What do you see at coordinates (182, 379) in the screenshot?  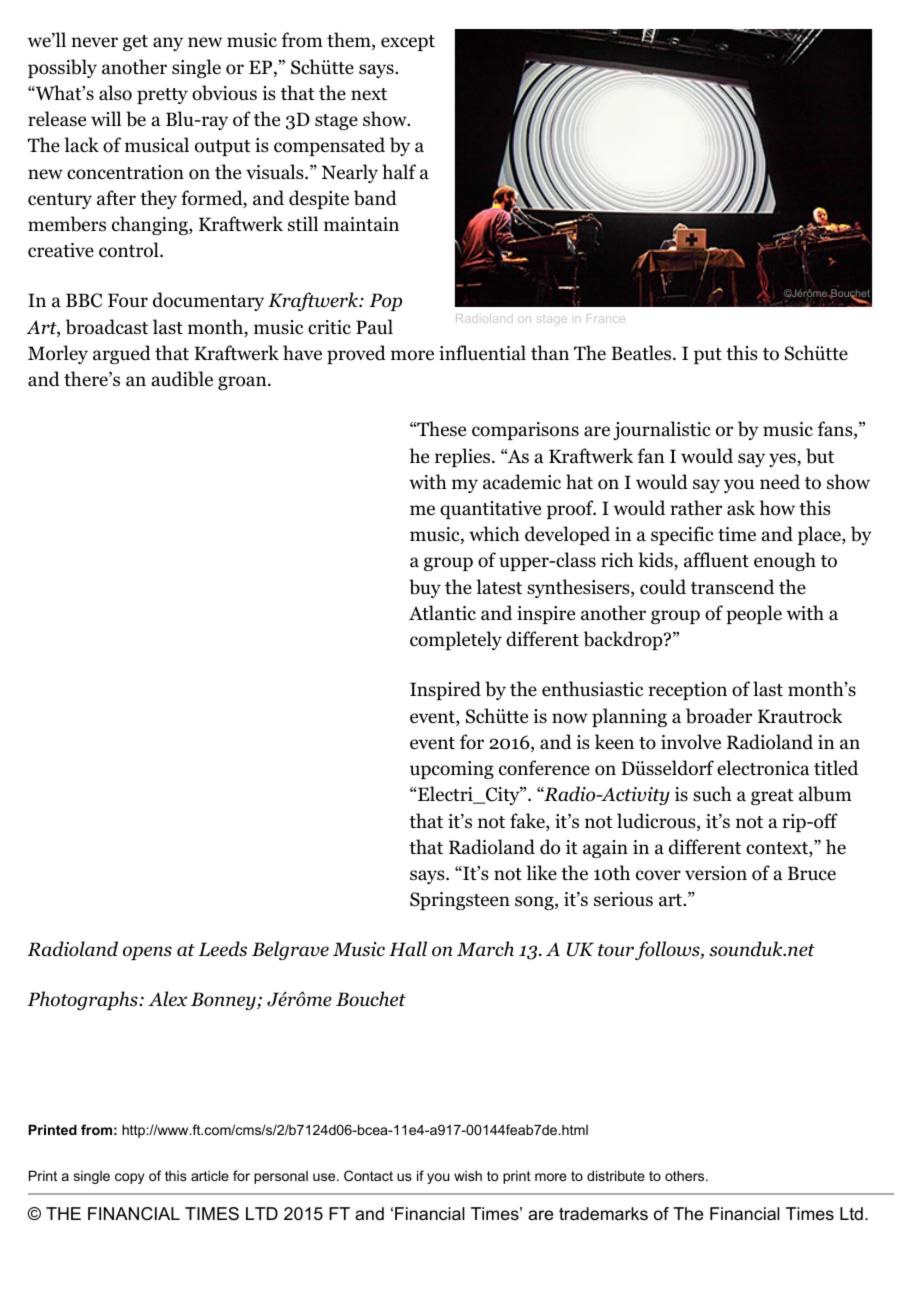 I see `audible` at bounding box center [182, 379].
